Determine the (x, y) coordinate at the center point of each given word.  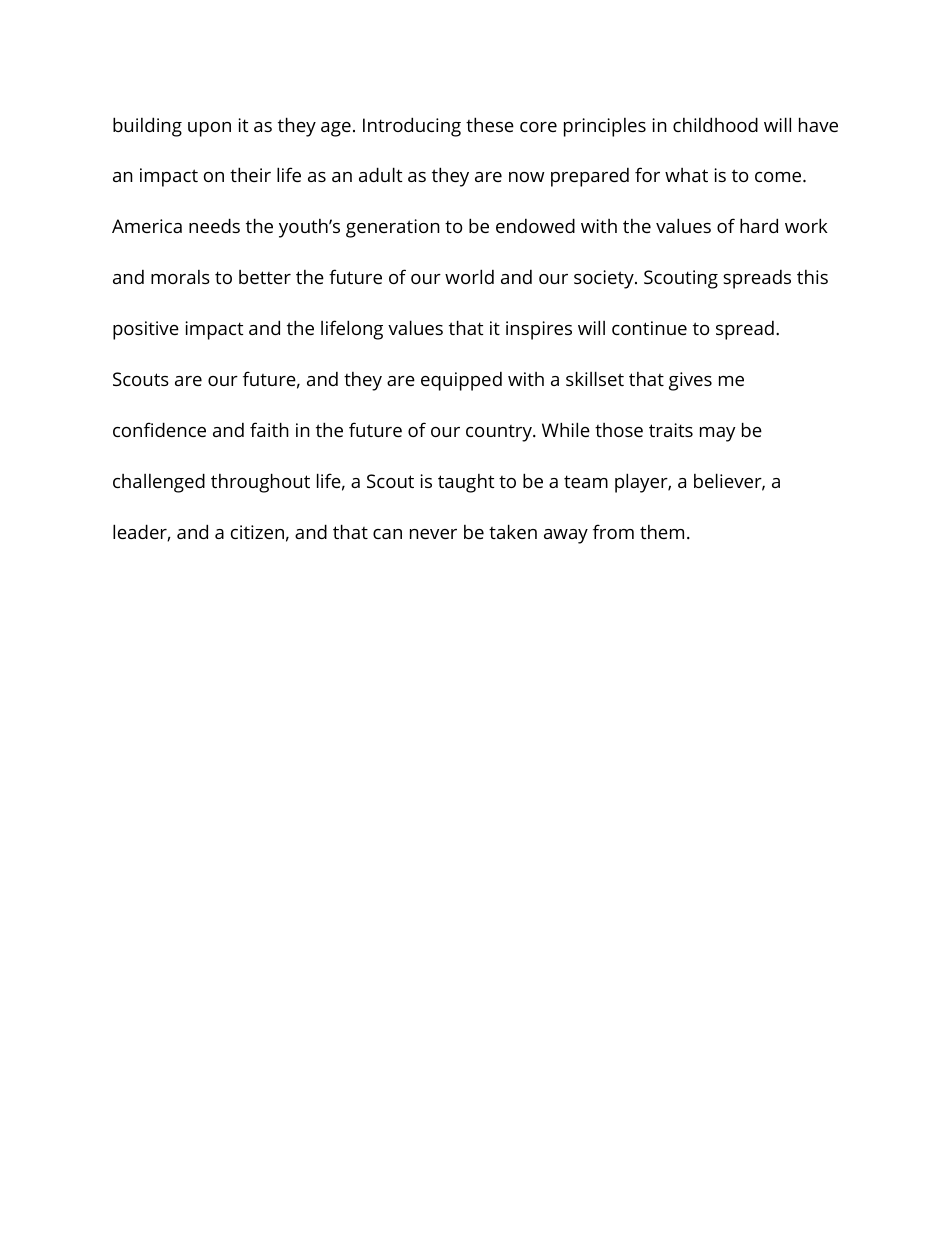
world (469, 276)
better (265, 277)
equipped (461, 381)
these (490, 124)
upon (209, 129)
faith (269, 429)
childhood (715, 124)
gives (690, 381)
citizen (257, 532)
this (812, 277)
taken (513, 531)
